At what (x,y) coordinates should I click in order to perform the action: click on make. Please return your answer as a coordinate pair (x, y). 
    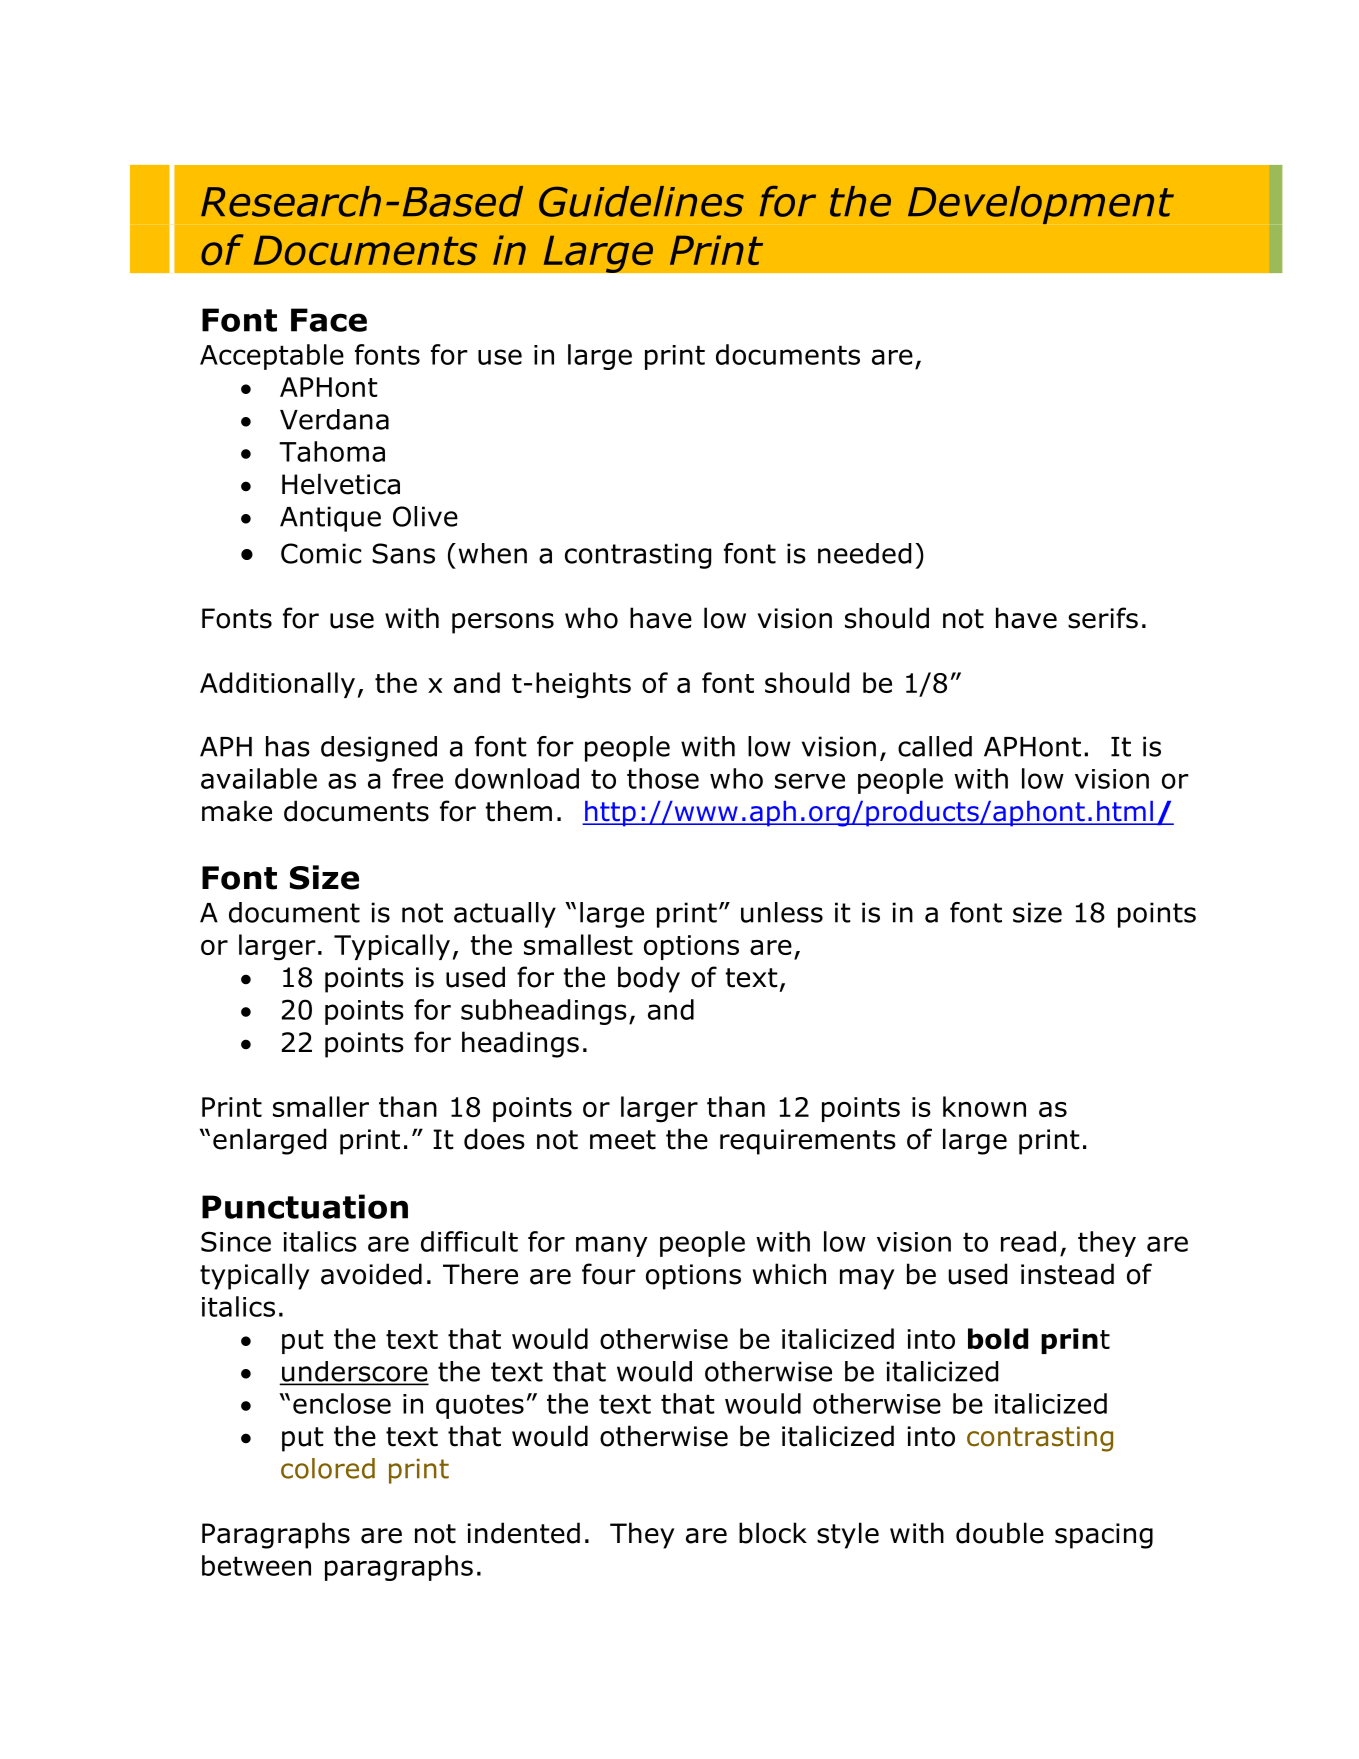
    Looking at the image, I should click on (237, 811).
